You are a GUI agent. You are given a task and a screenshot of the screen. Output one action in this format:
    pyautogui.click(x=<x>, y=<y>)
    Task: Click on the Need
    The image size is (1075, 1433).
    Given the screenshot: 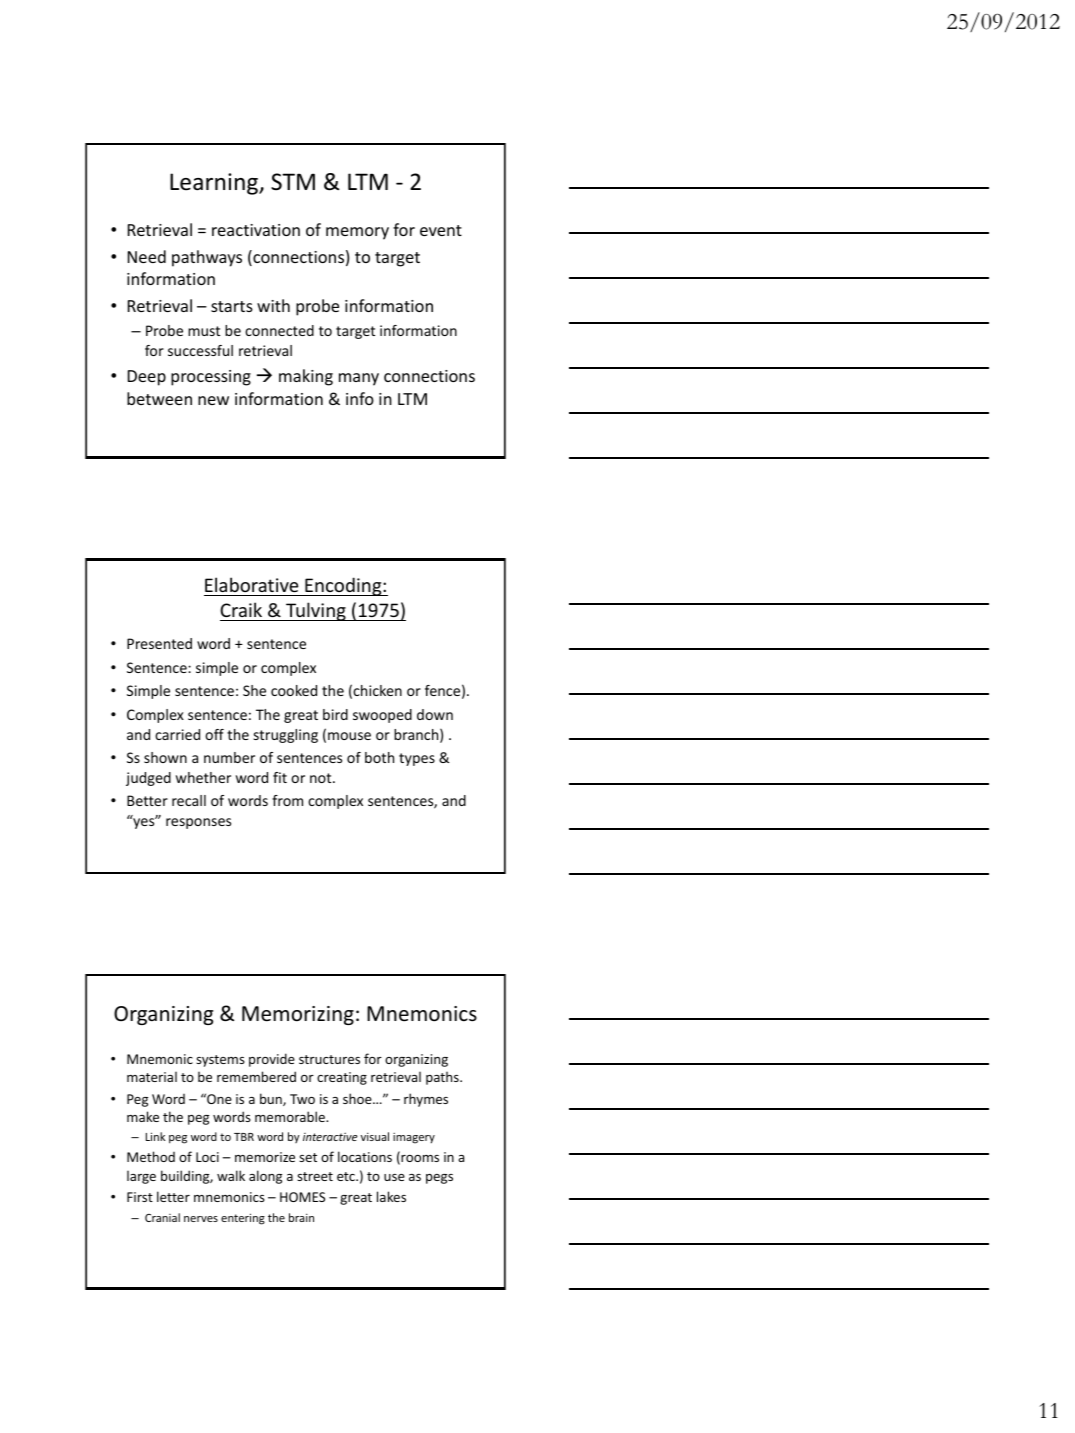 What is the action you would take?
    pyautogui.click(x=147, y=256)
